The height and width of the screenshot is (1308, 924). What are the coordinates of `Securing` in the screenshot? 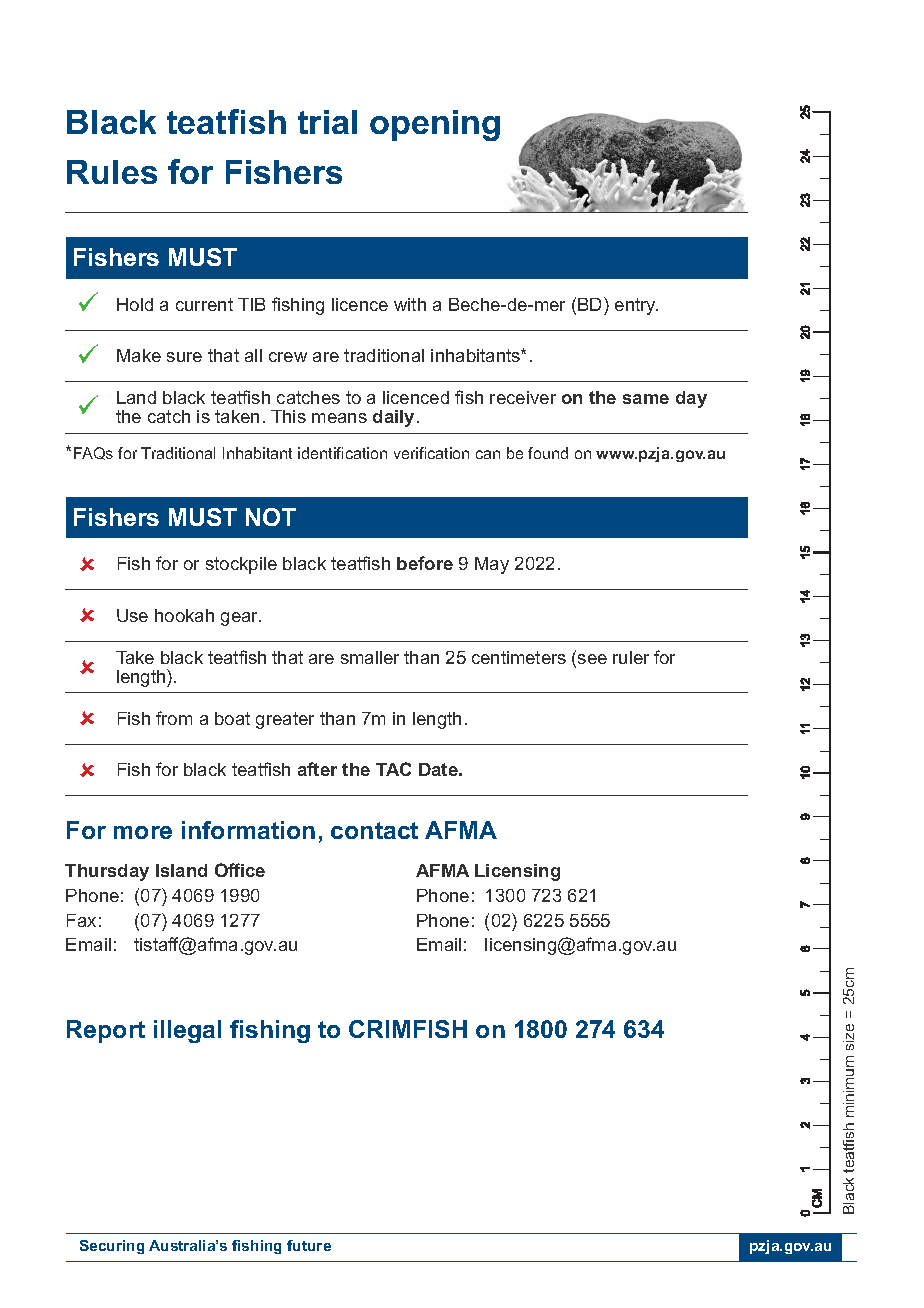 It's located at (112, 1247).
